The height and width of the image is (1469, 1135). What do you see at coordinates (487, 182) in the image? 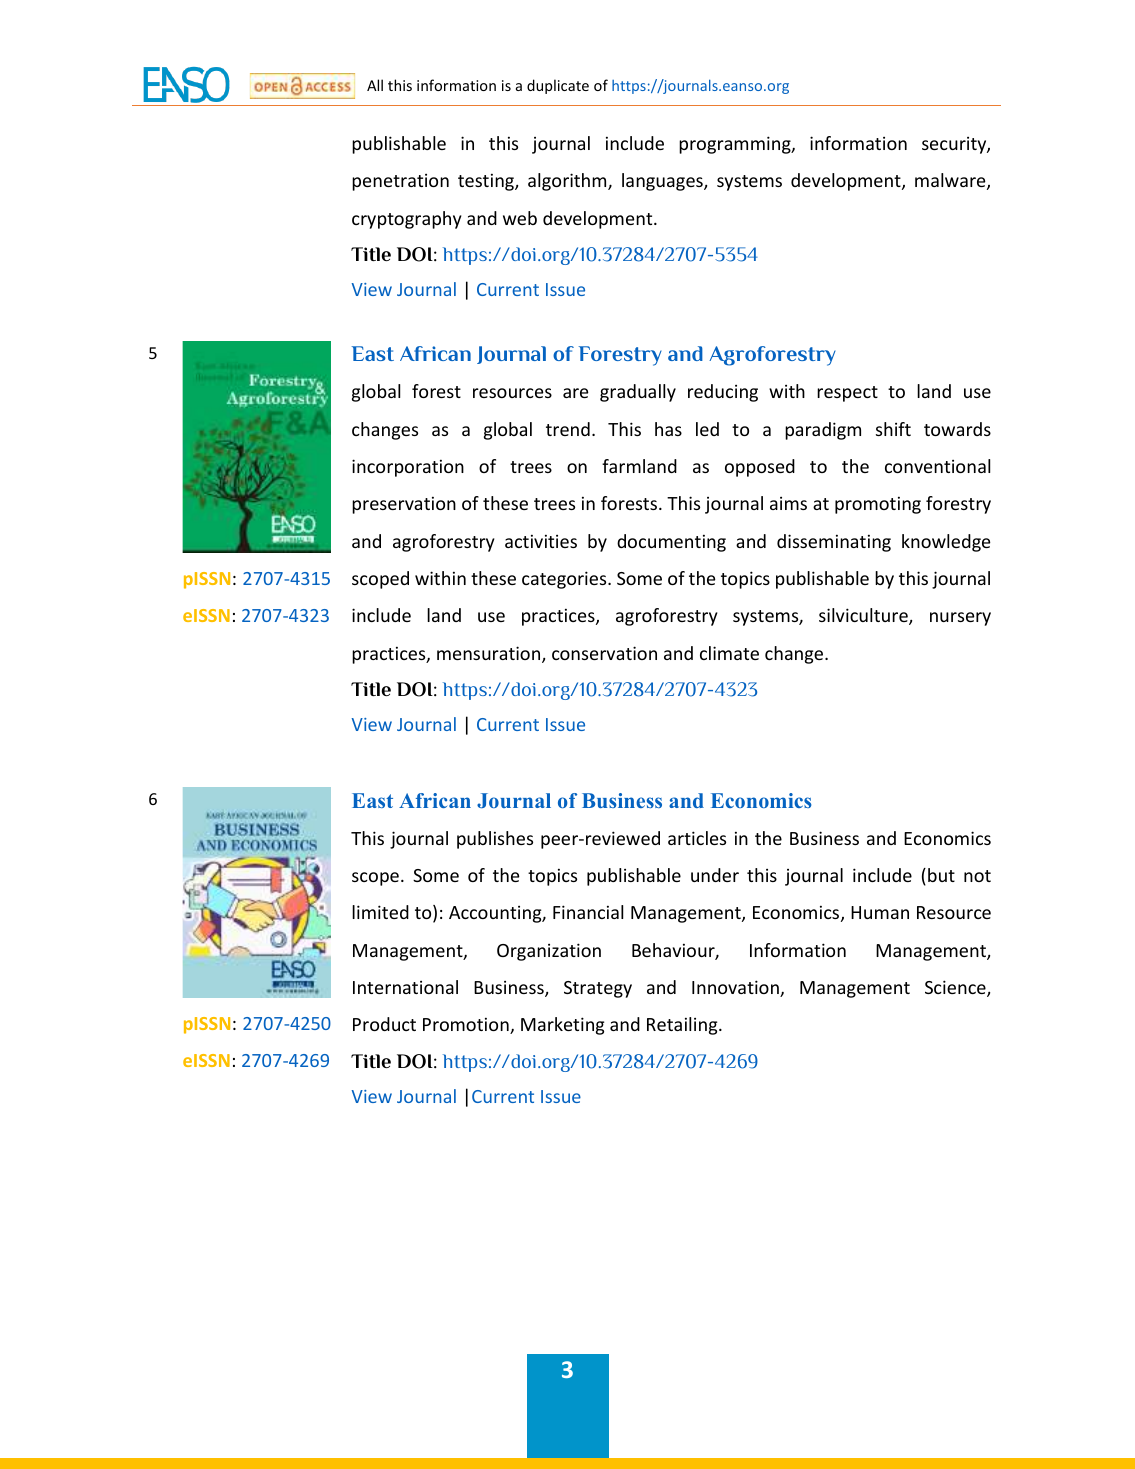
I see `testing` at bounding box center [487, 182].
